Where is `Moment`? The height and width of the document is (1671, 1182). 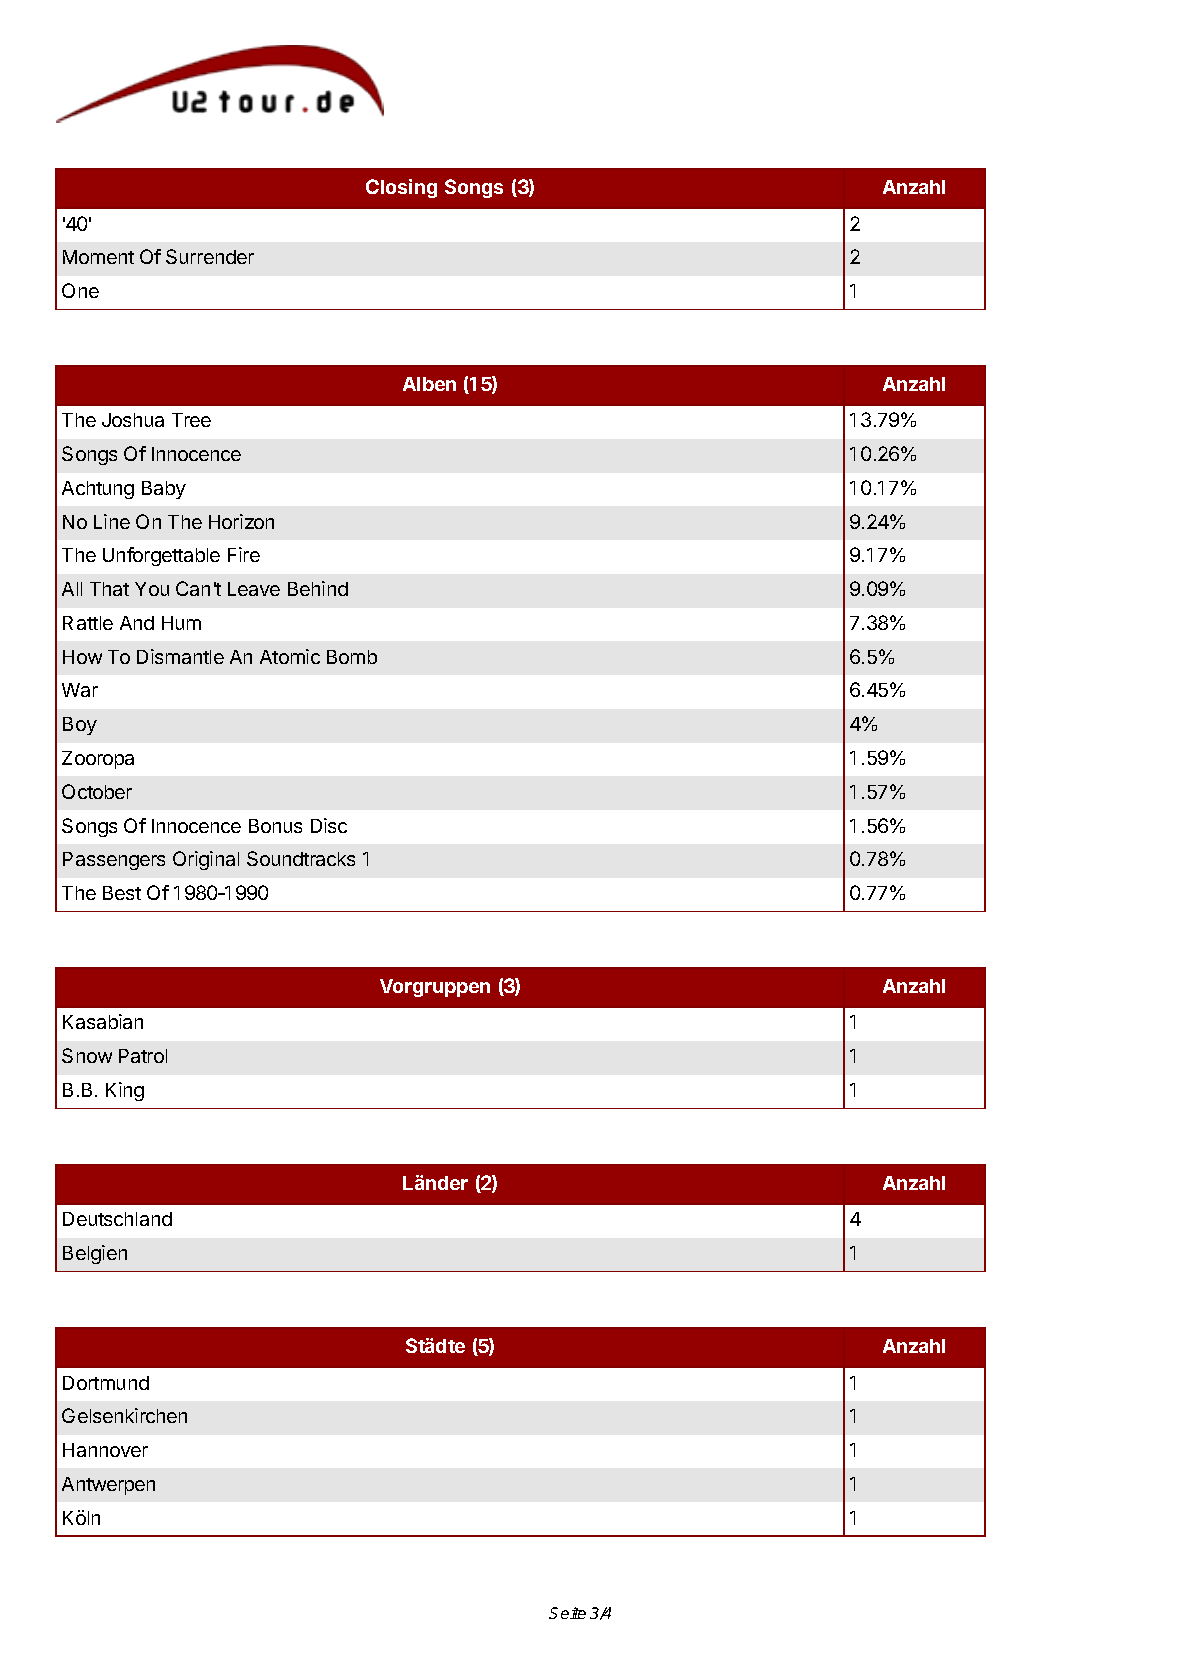 Moment is located at coordinates (98, 257).
